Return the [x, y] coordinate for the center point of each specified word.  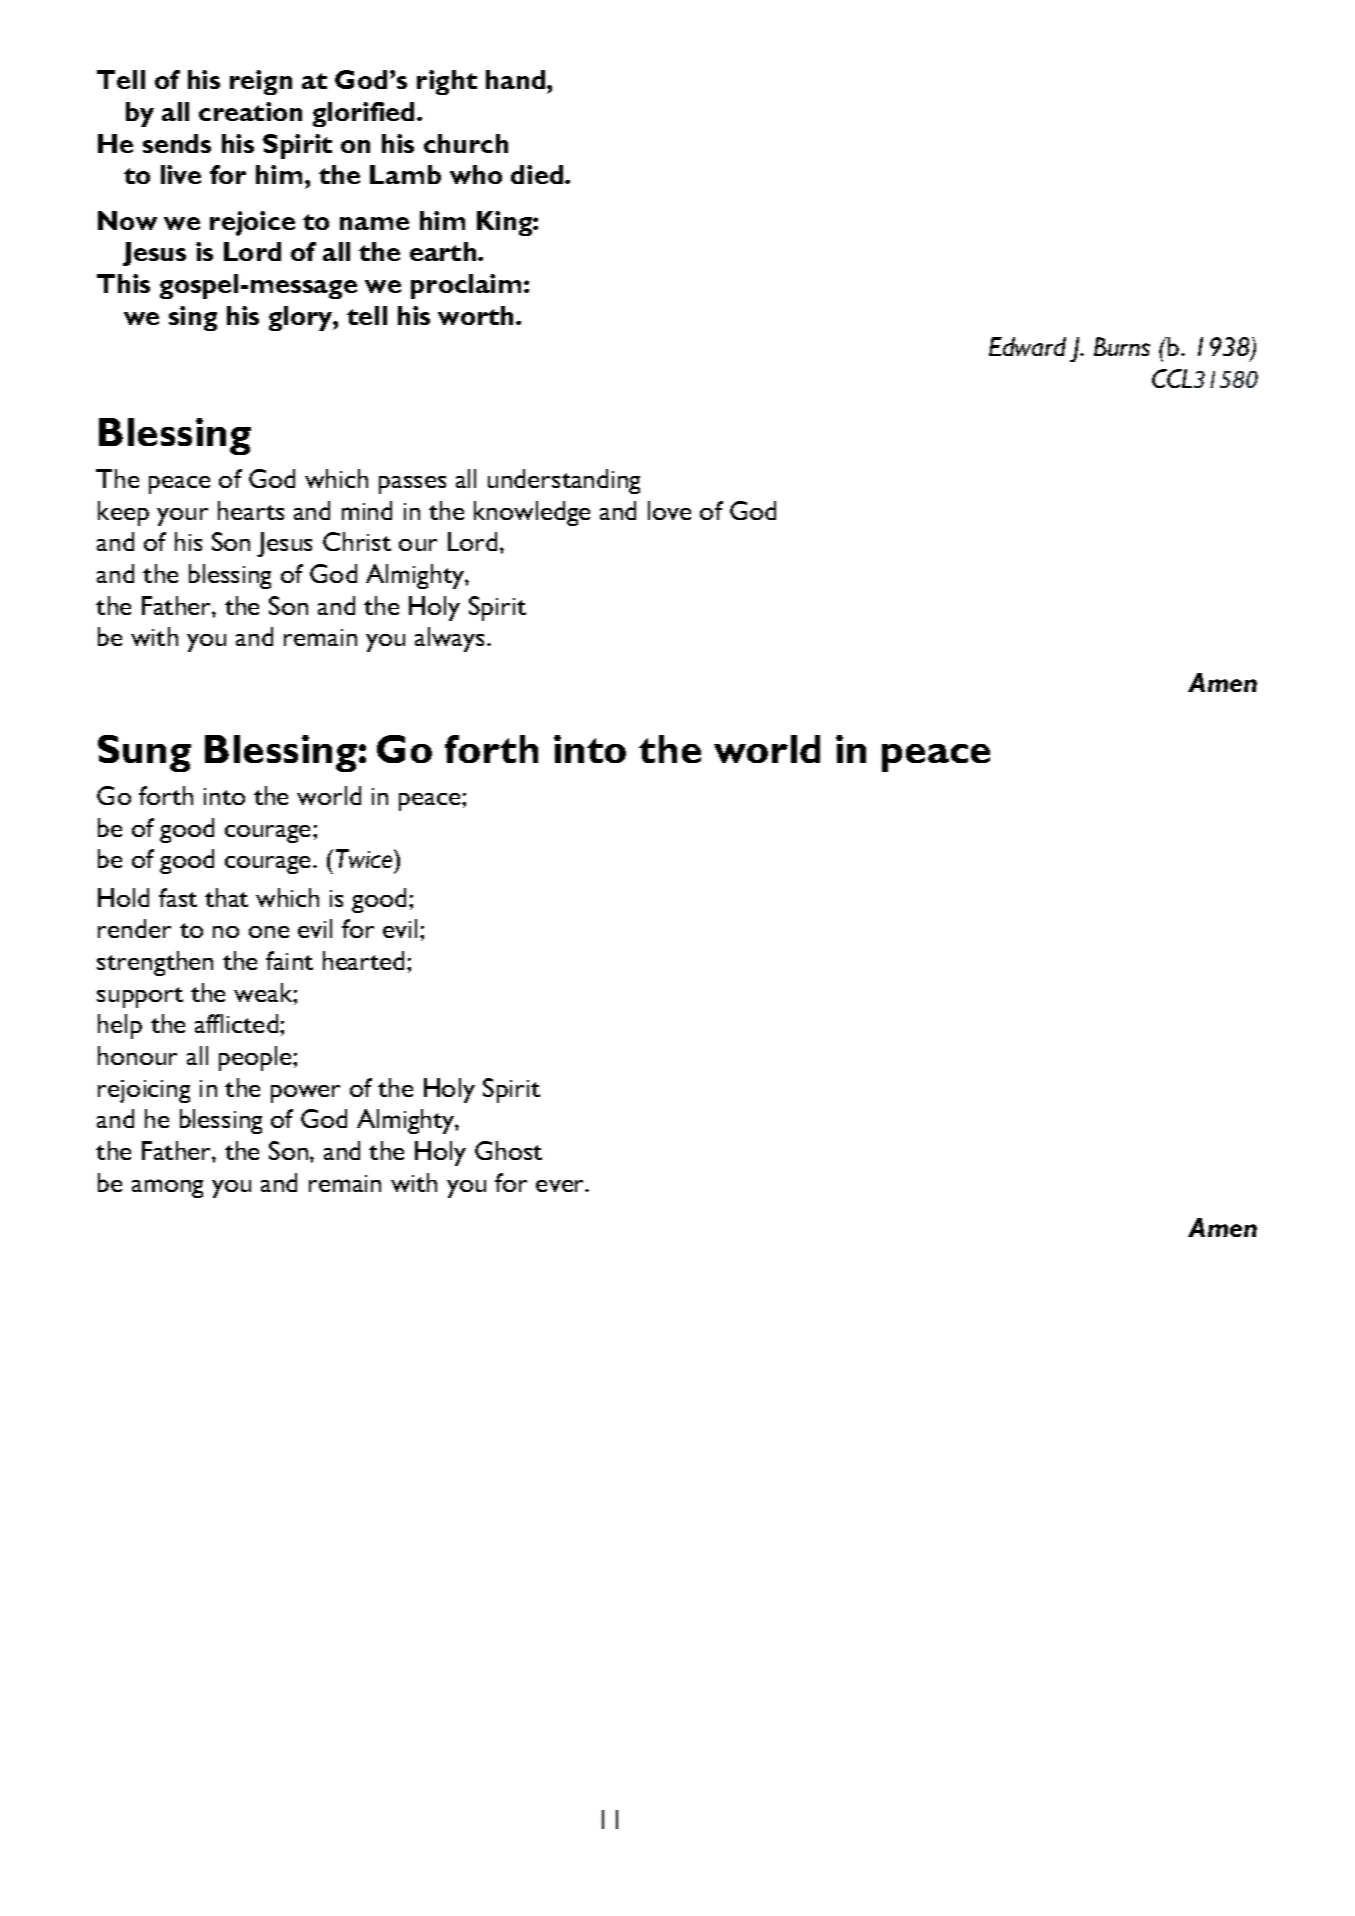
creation [250, 111]
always [449, 639]
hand [517, 79]
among [167, 1188]
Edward [1027, 346]
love [669, 510]
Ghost [508, 1150]
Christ [357, 541]
